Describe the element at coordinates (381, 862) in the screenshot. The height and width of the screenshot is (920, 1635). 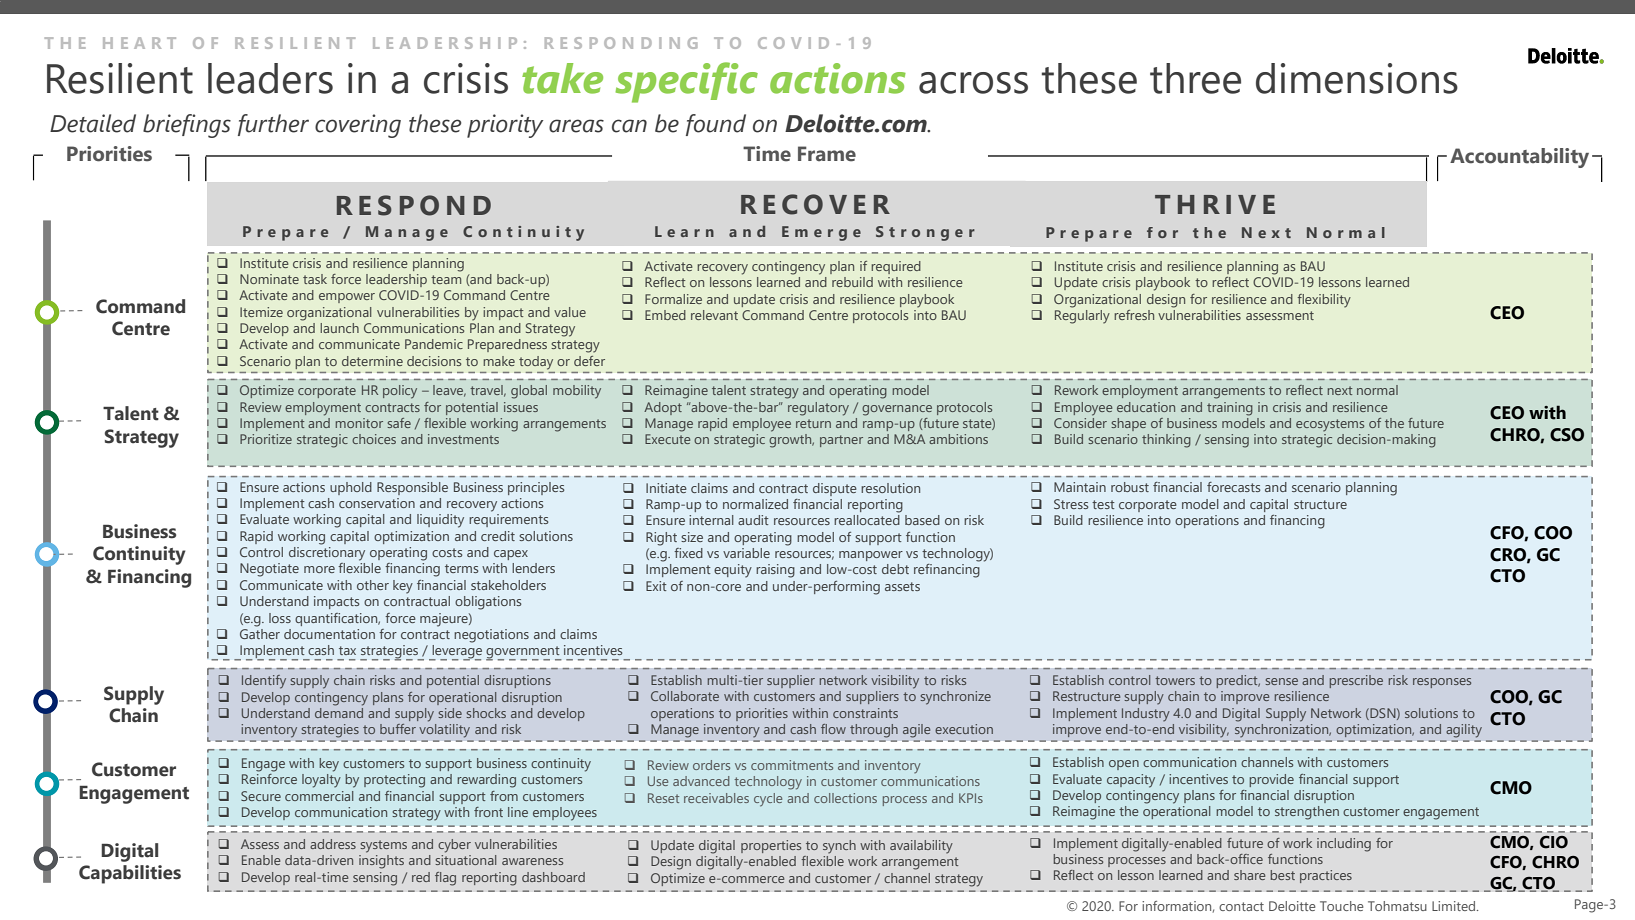
I see `insights` at that location.
